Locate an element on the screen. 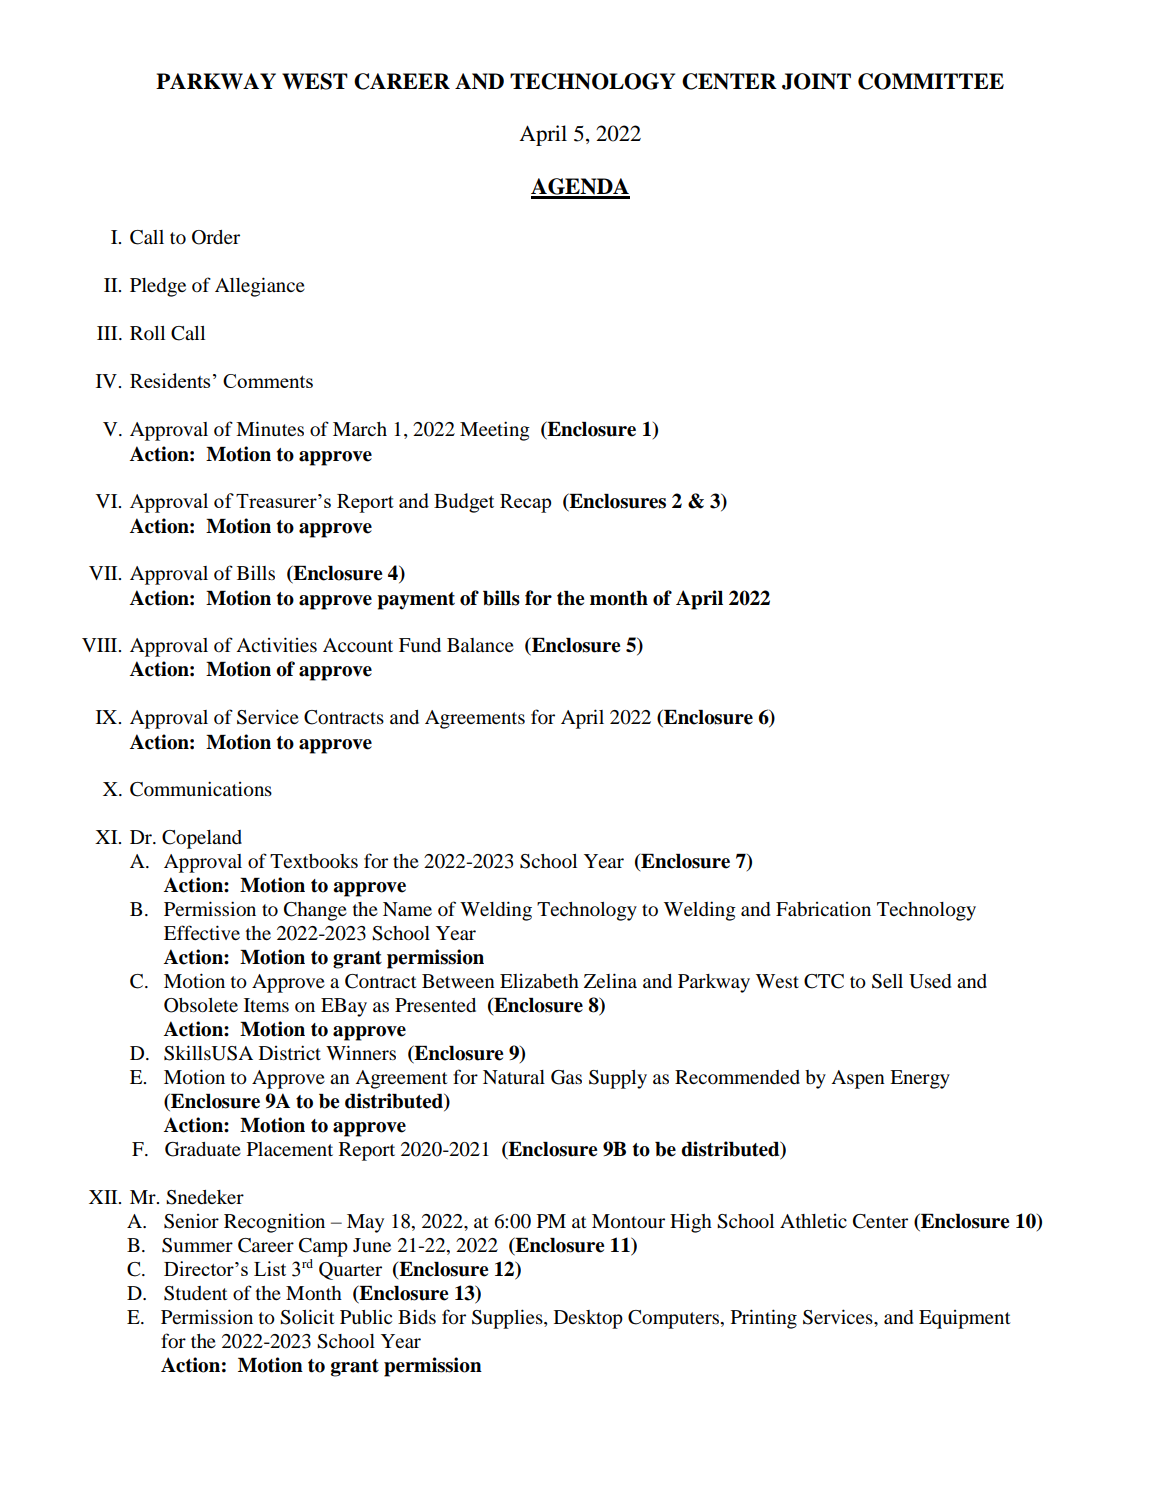 This screenshot has height=1502, width=1161. Supplies is located at coordinates (508, 1319).
